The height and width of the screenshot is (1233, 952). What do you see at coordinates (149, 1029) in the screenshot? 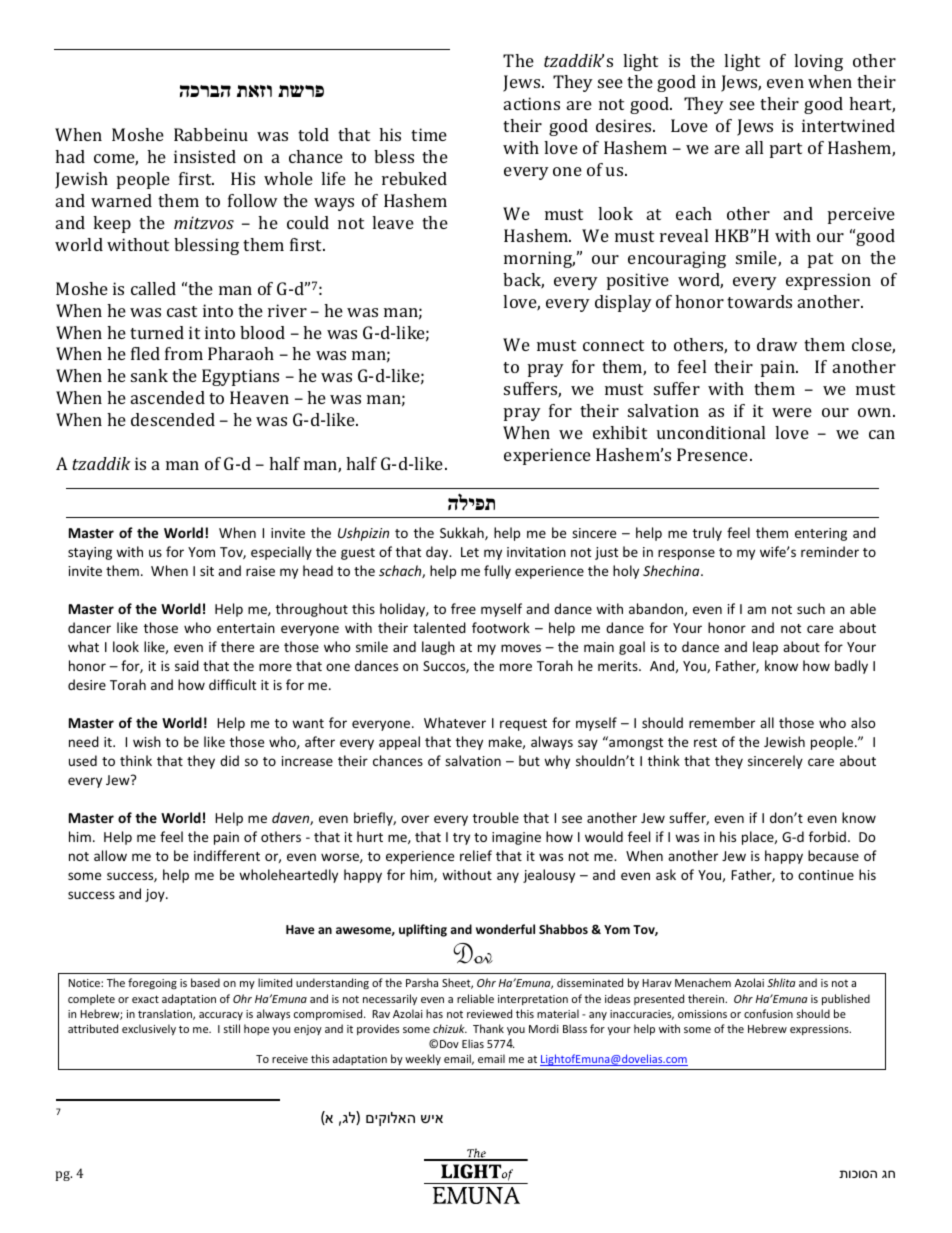
I see `exclusively` at bounding box center [149, 1029].
